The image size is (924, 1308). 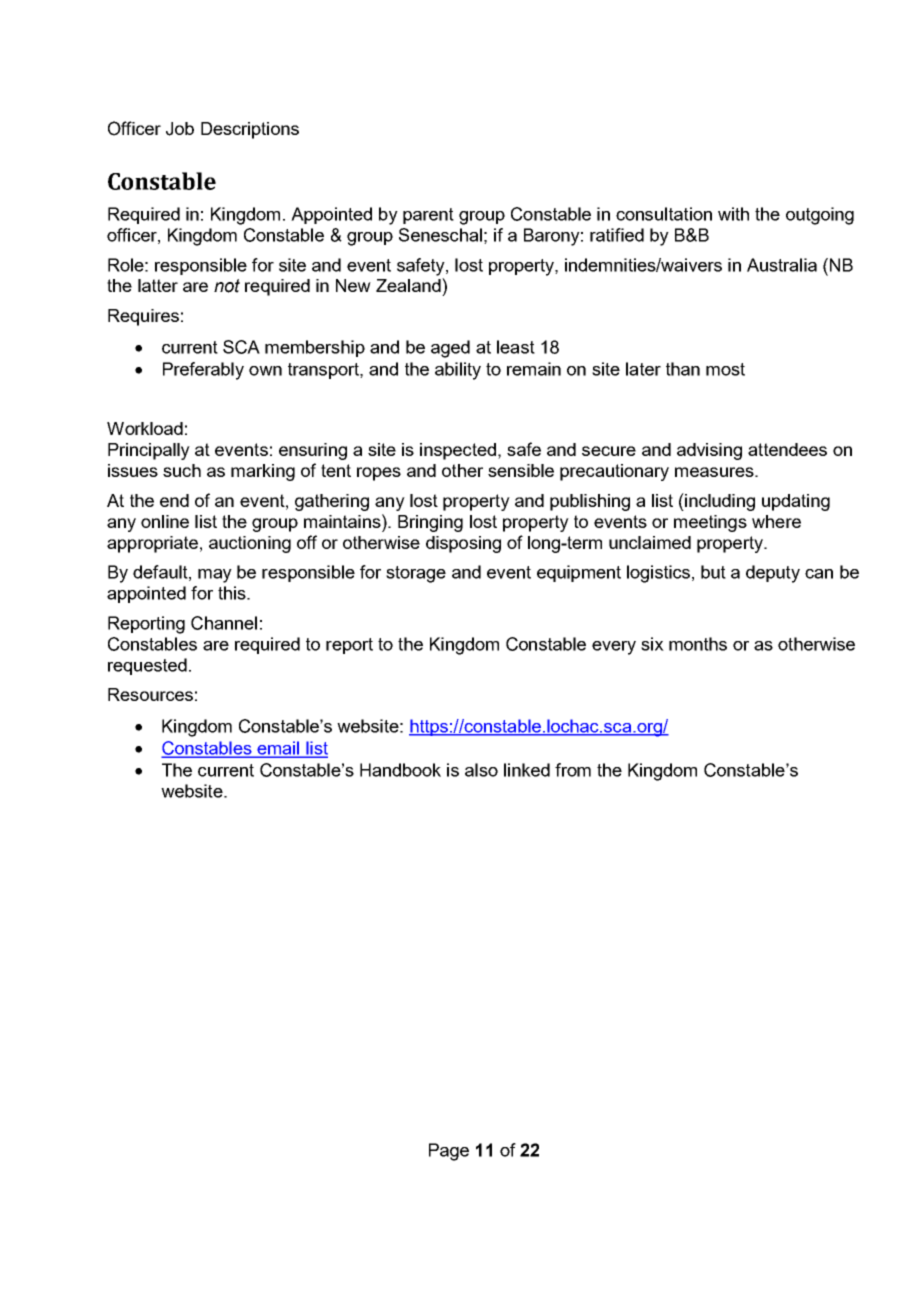 I want to click on with, so click(x=733, y=214).
